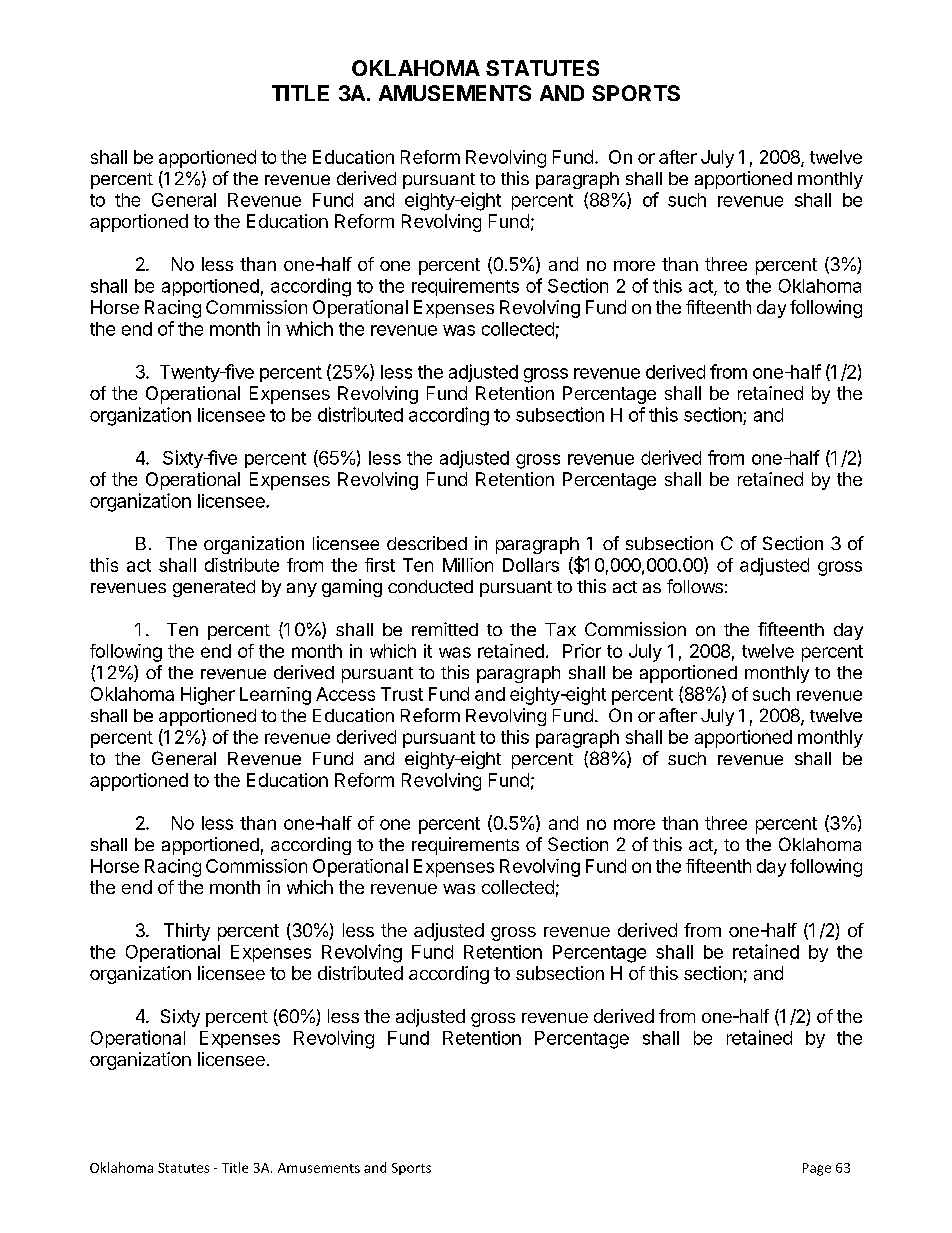 Image resolution: width=952 pixels, height=1233 pixels. I want to click on Access, so click(345, 694).
